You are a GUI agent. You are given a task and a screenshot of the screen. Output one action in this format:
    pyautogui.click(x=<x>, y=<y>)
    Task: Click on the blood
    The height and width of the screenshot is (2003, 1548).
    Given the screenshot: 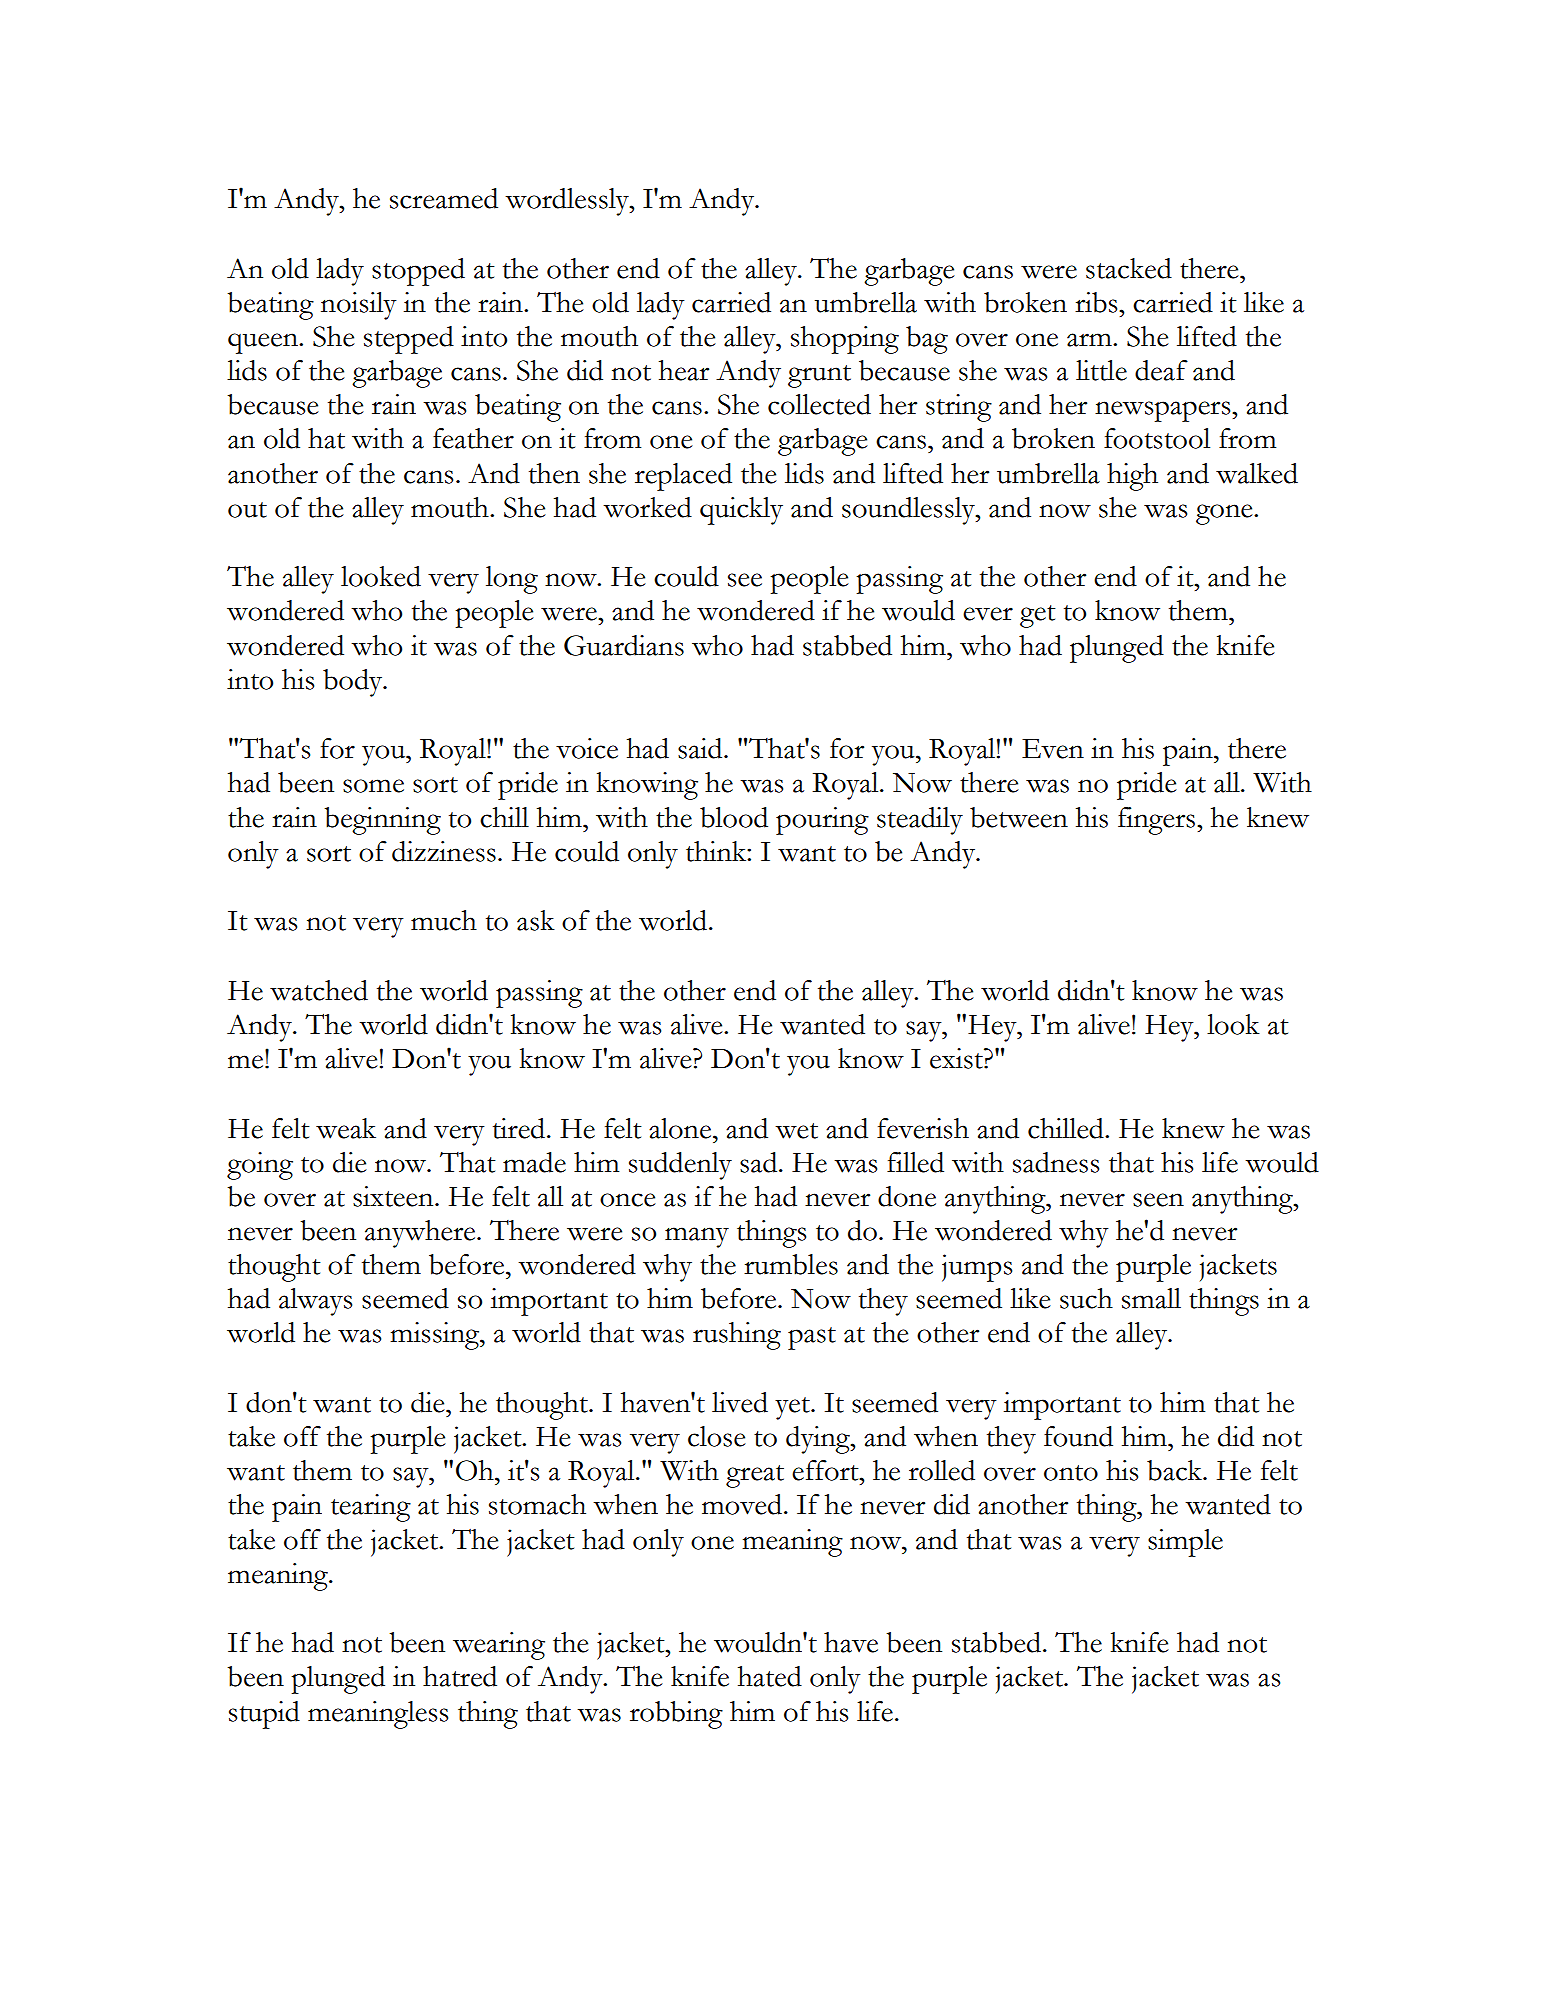 What is the action you would take?
    pyautogui.click(x=734, y=817)
